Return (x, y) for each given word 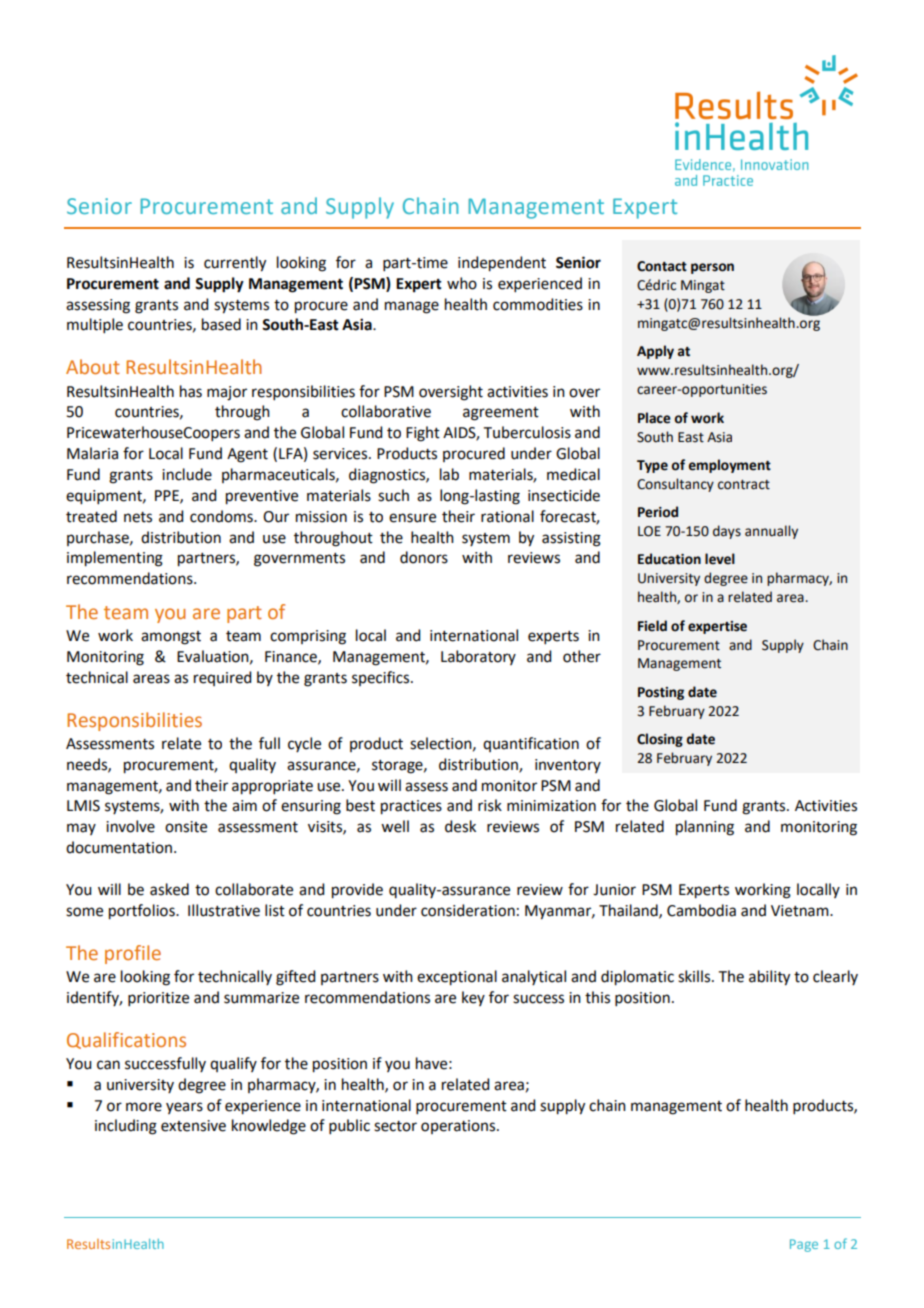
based (221, 324)
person (712, 268)
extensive (193, 1126)
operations (459, 1127)
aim (244, 806)
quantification (531, 744)
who (462, 283)
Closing (660, 740)
